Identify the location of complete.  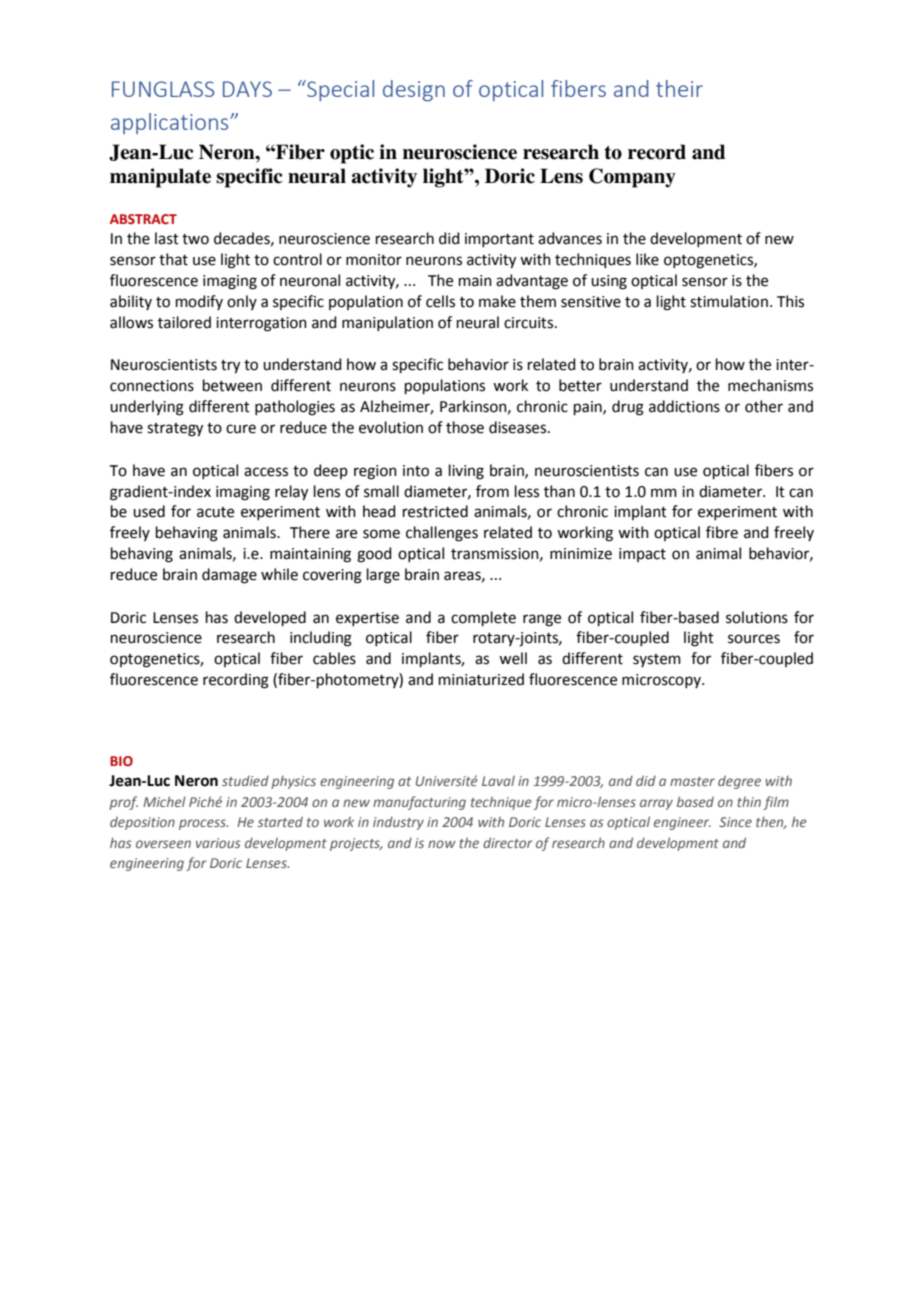
(483, 618).
